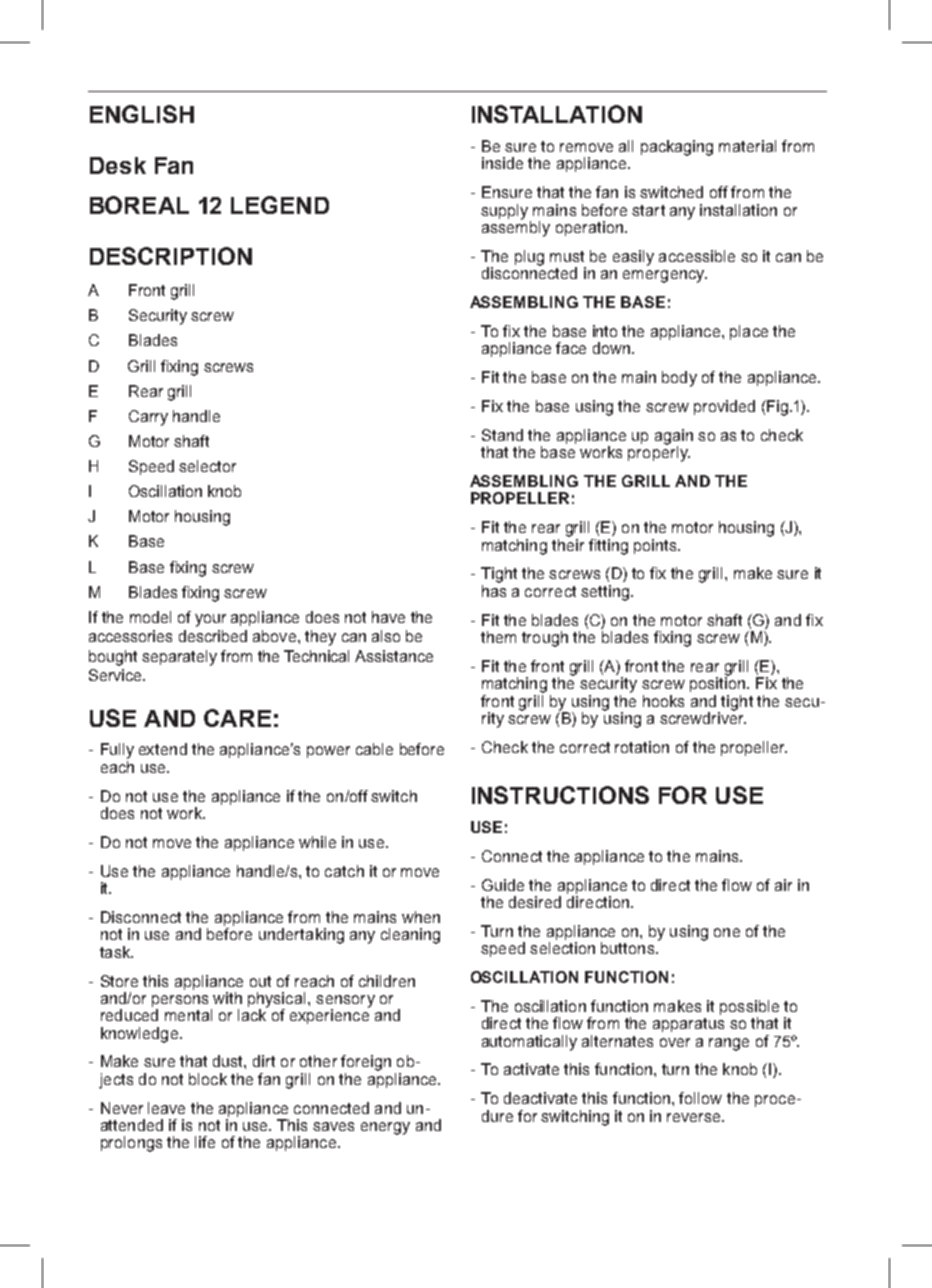 This document has width=932, height=1288. I want to click on packaging, so click(677, 148).
